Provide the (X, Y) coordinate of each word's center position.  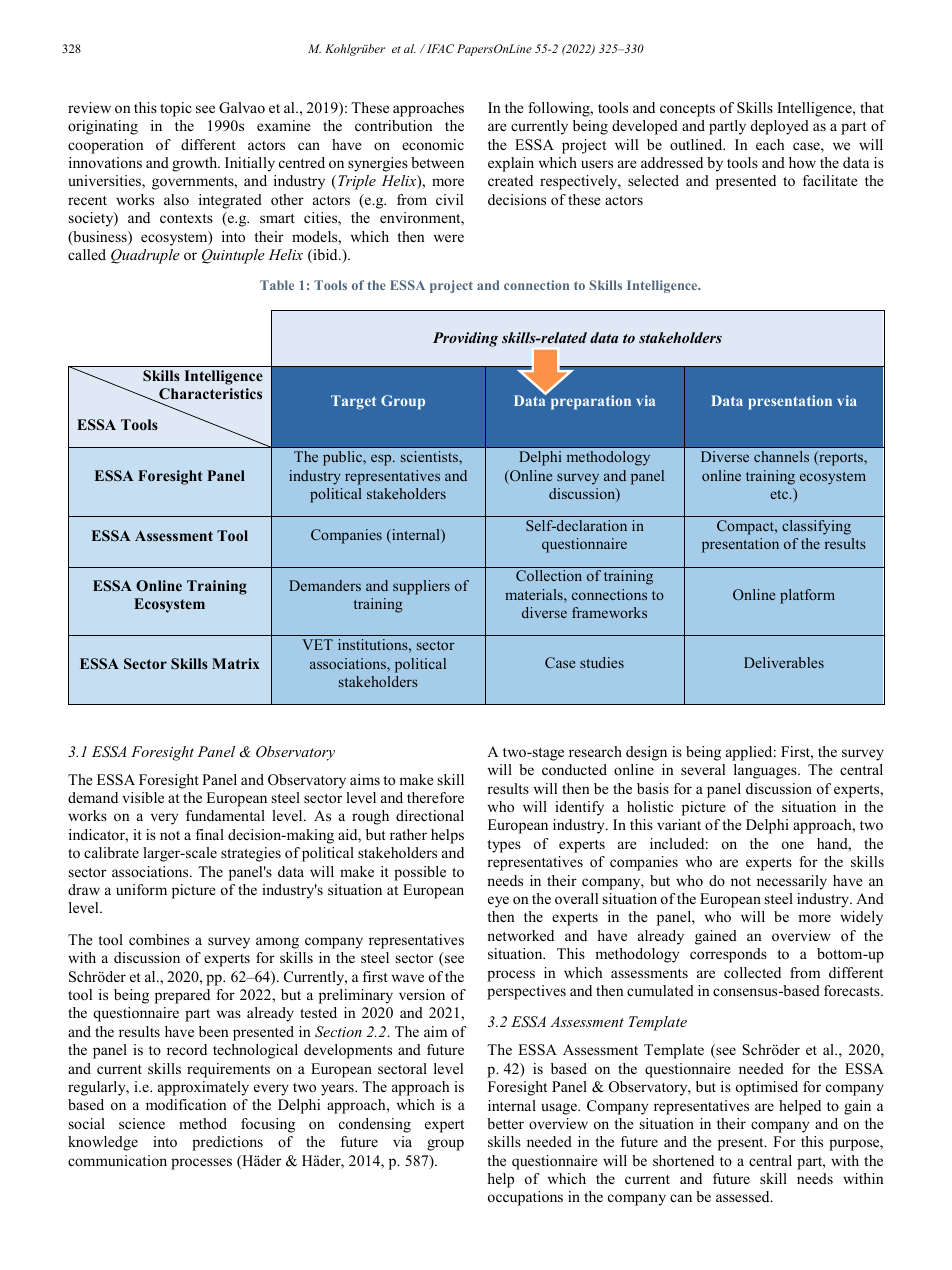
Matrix (236, 663)
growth (196, 164)
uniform (141, 889)
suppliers (421, 587)
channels (781, 456)
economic (433, 144)
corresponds (728, 955)
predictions (227, 1143)
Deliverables (784, 662)
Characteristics (209, 395)
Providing (465, 339)
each (770, 144)
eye (498, 902)
